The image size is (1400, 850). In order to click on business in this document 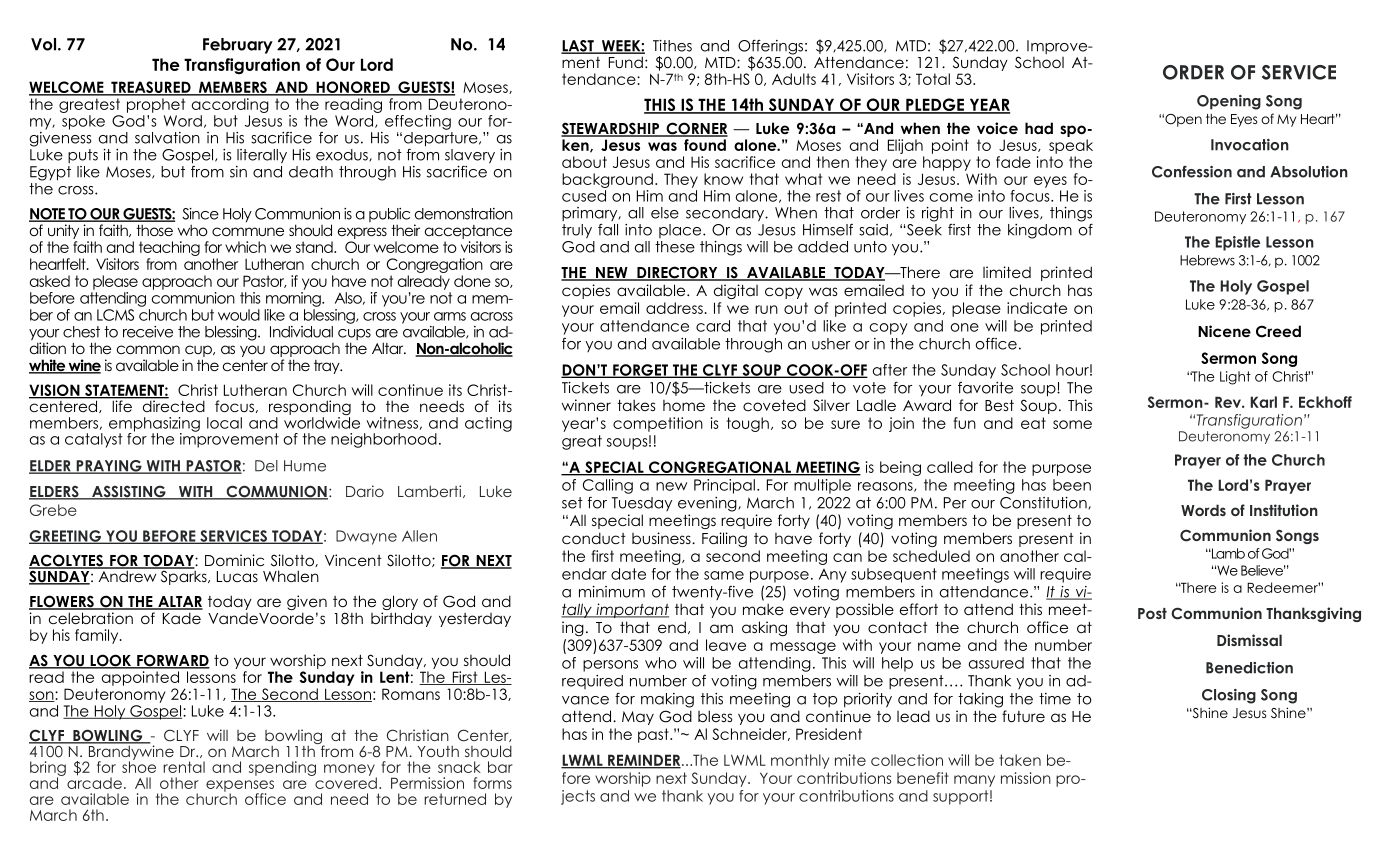, I will do `click(662, 538)`.
